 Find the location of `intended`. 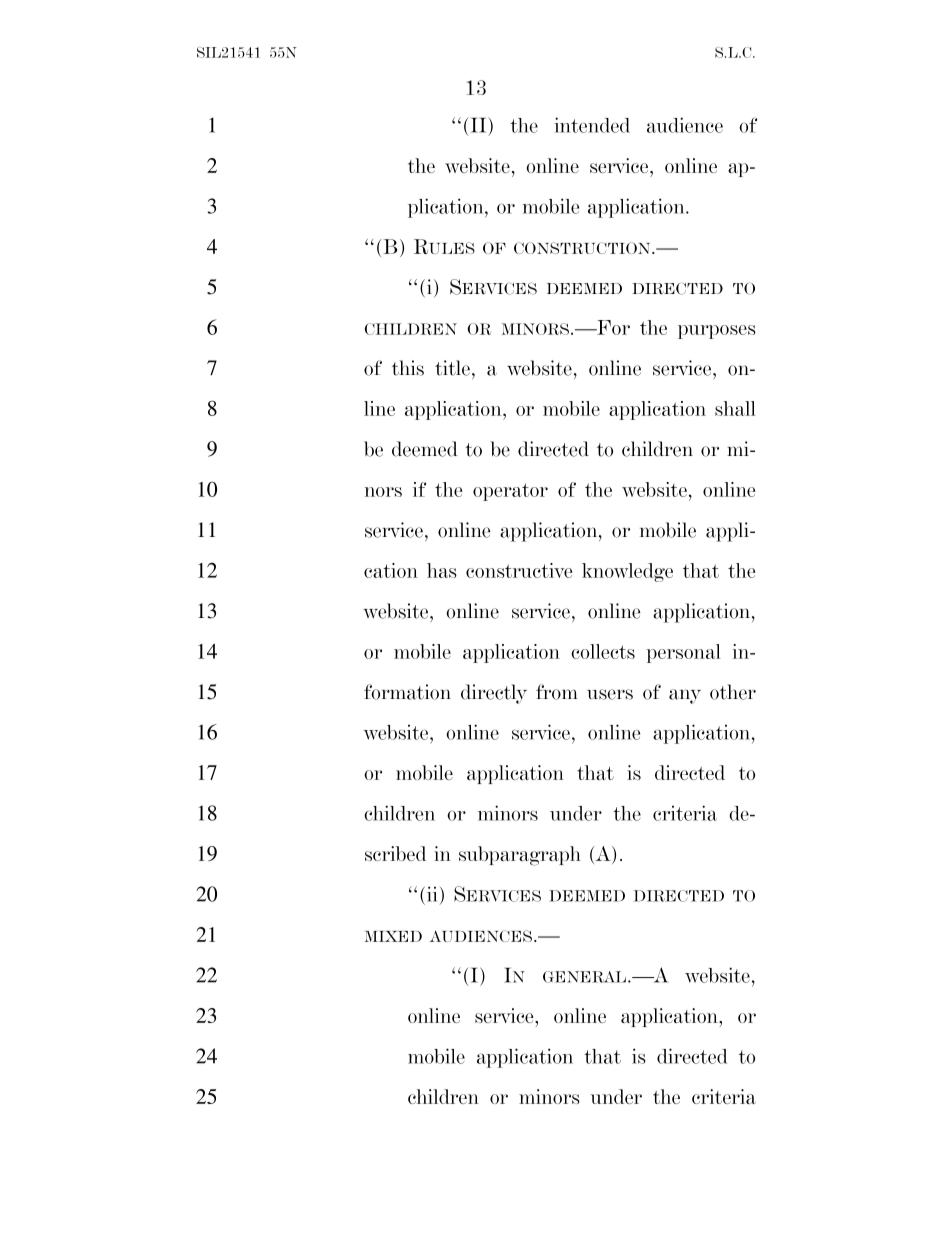

intended is located at coordinates (592, 125).
